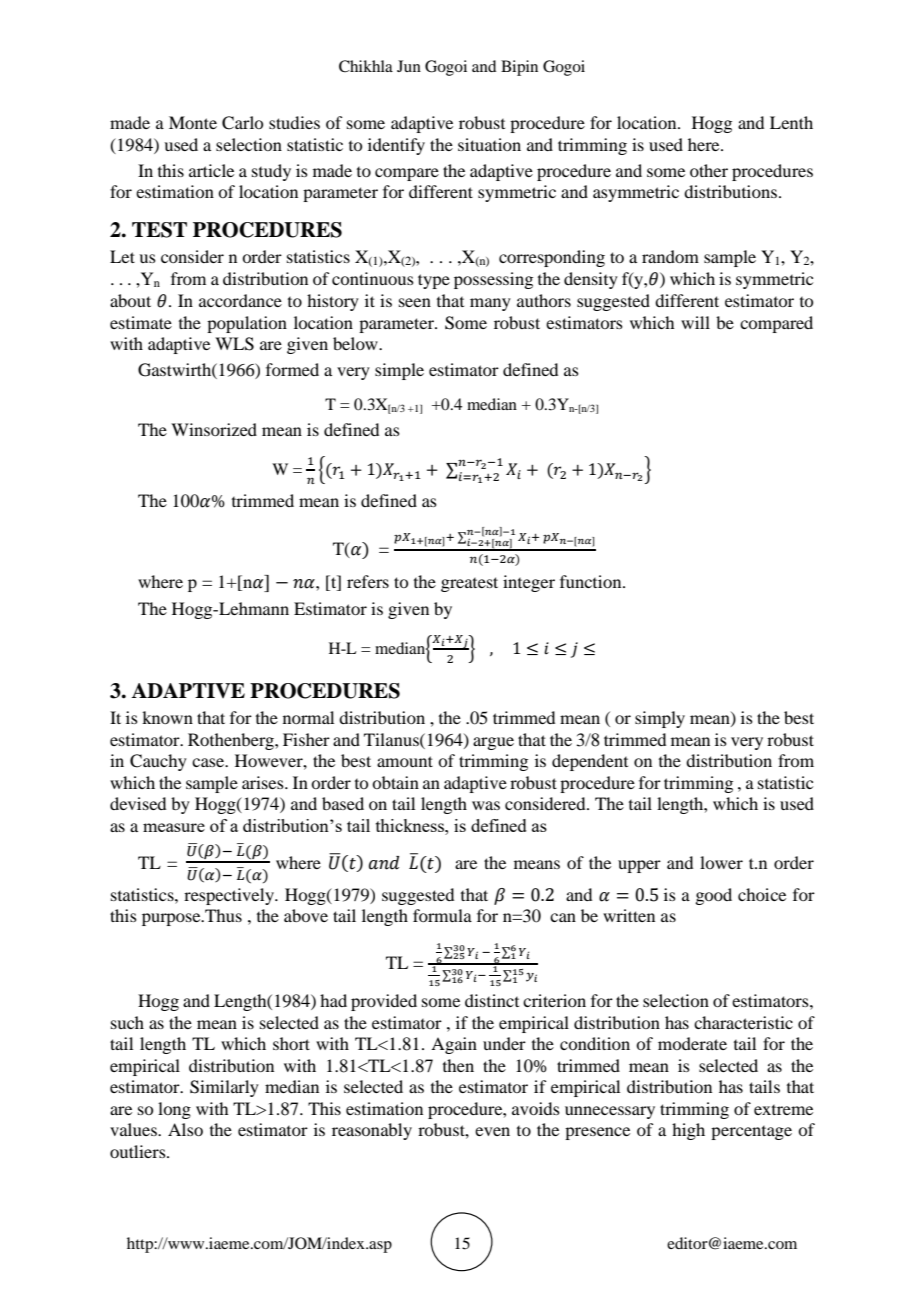 This page has width=924, height=1308. Describe the element at coordinates (167, 717) in the page. I see `known` at that location.
